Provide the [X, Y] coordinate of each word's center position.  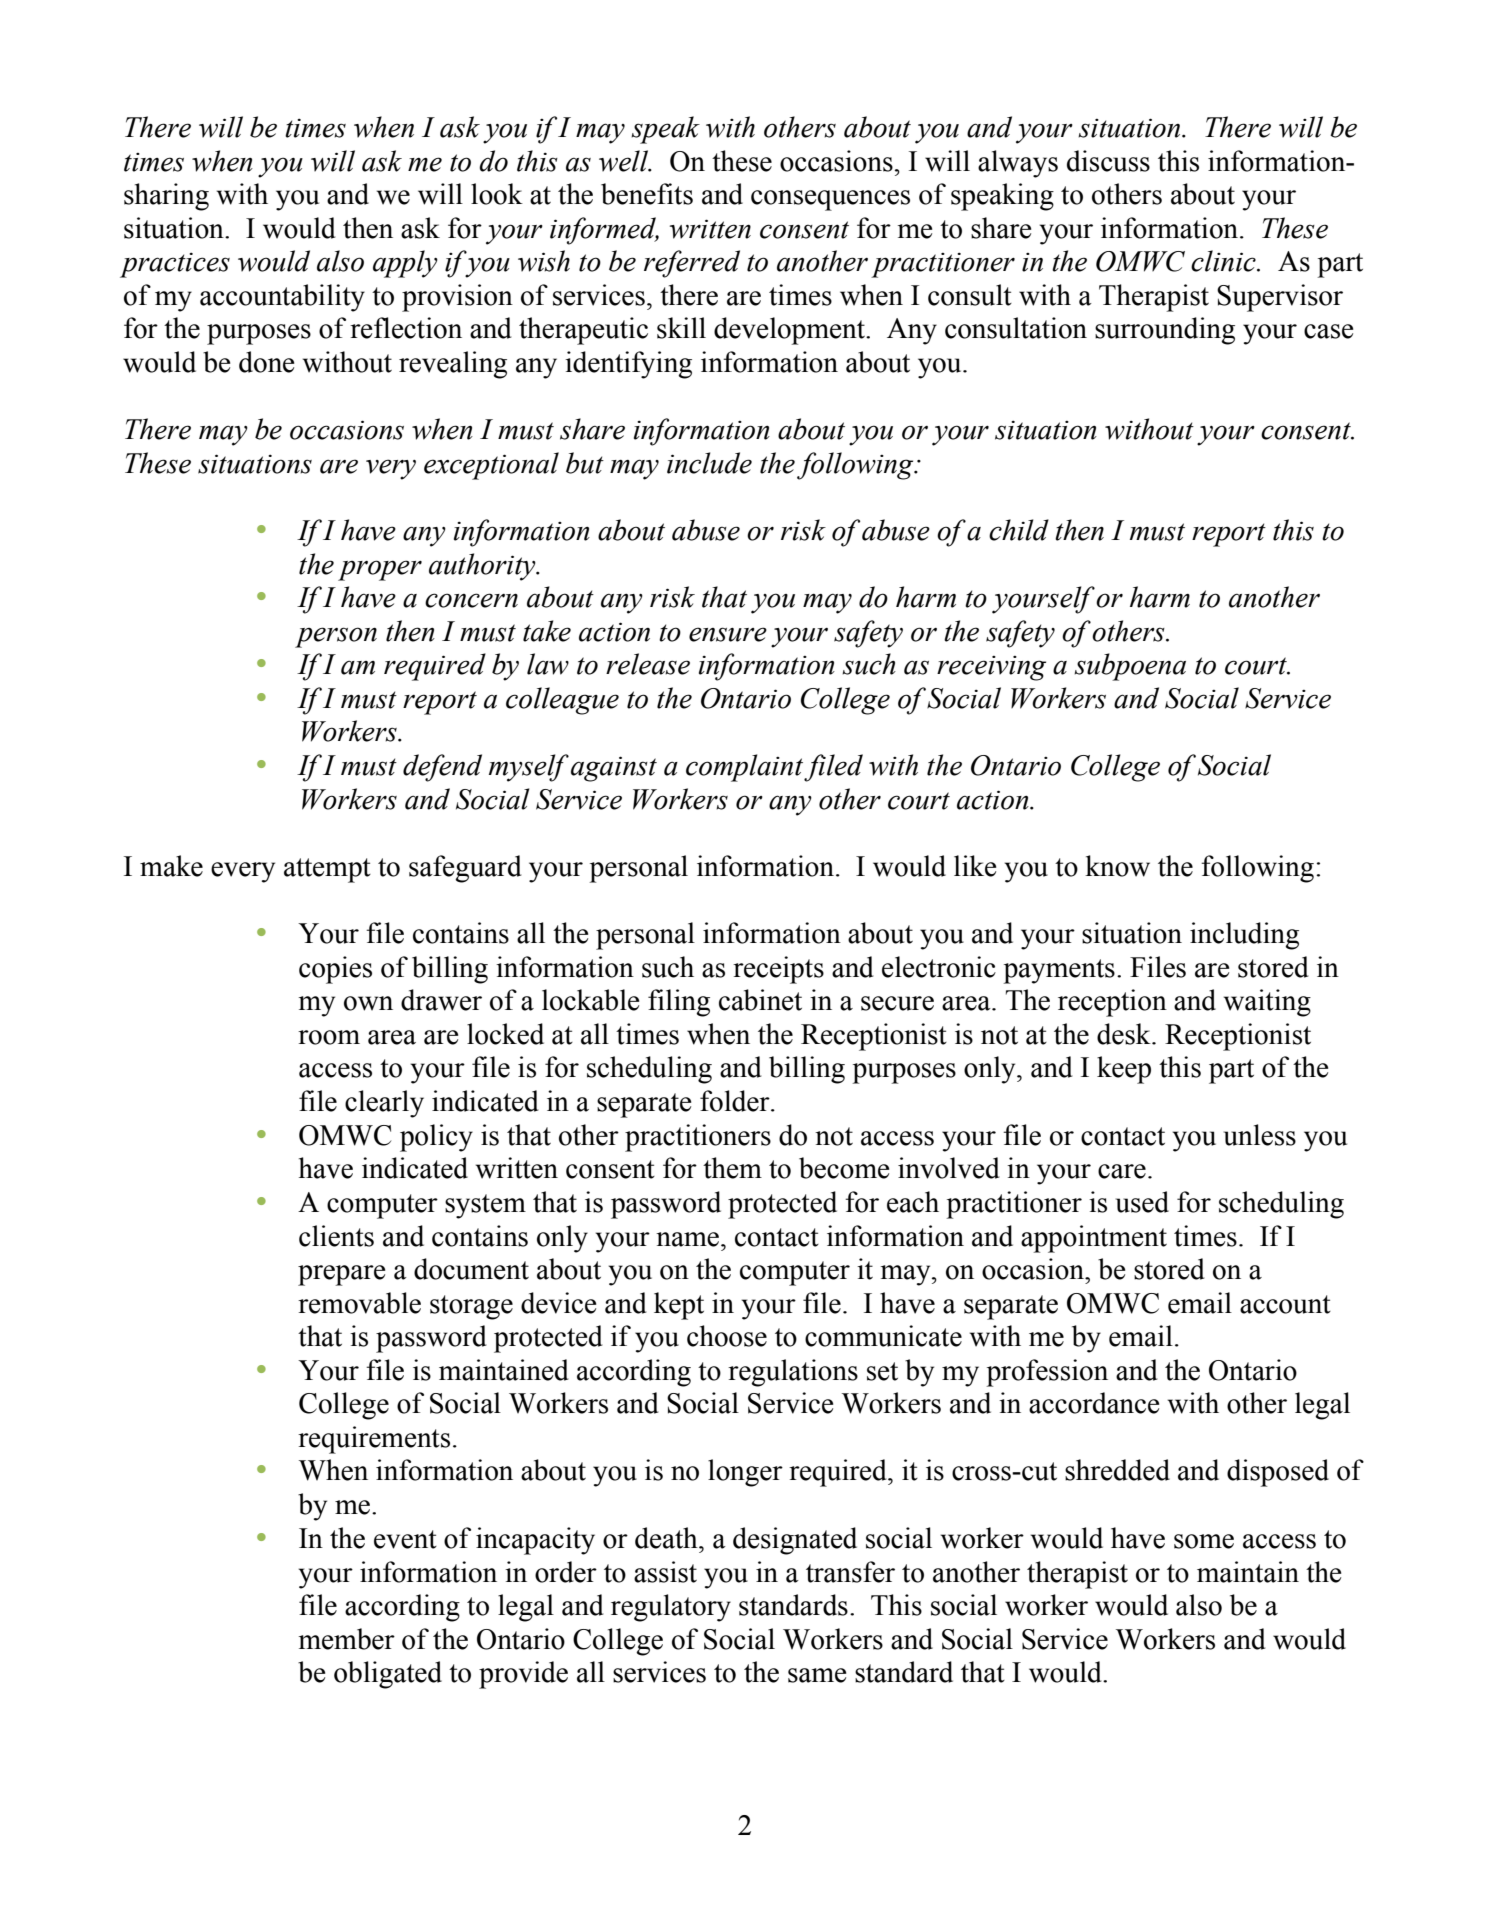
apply [405, 264]
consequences [830, 200]
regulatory [671, 1608]
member [347, 1639]
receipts [778, 970]
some [1204, 1541]
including [1244, 936]
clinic [1224, 261]
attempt [327, 870]
